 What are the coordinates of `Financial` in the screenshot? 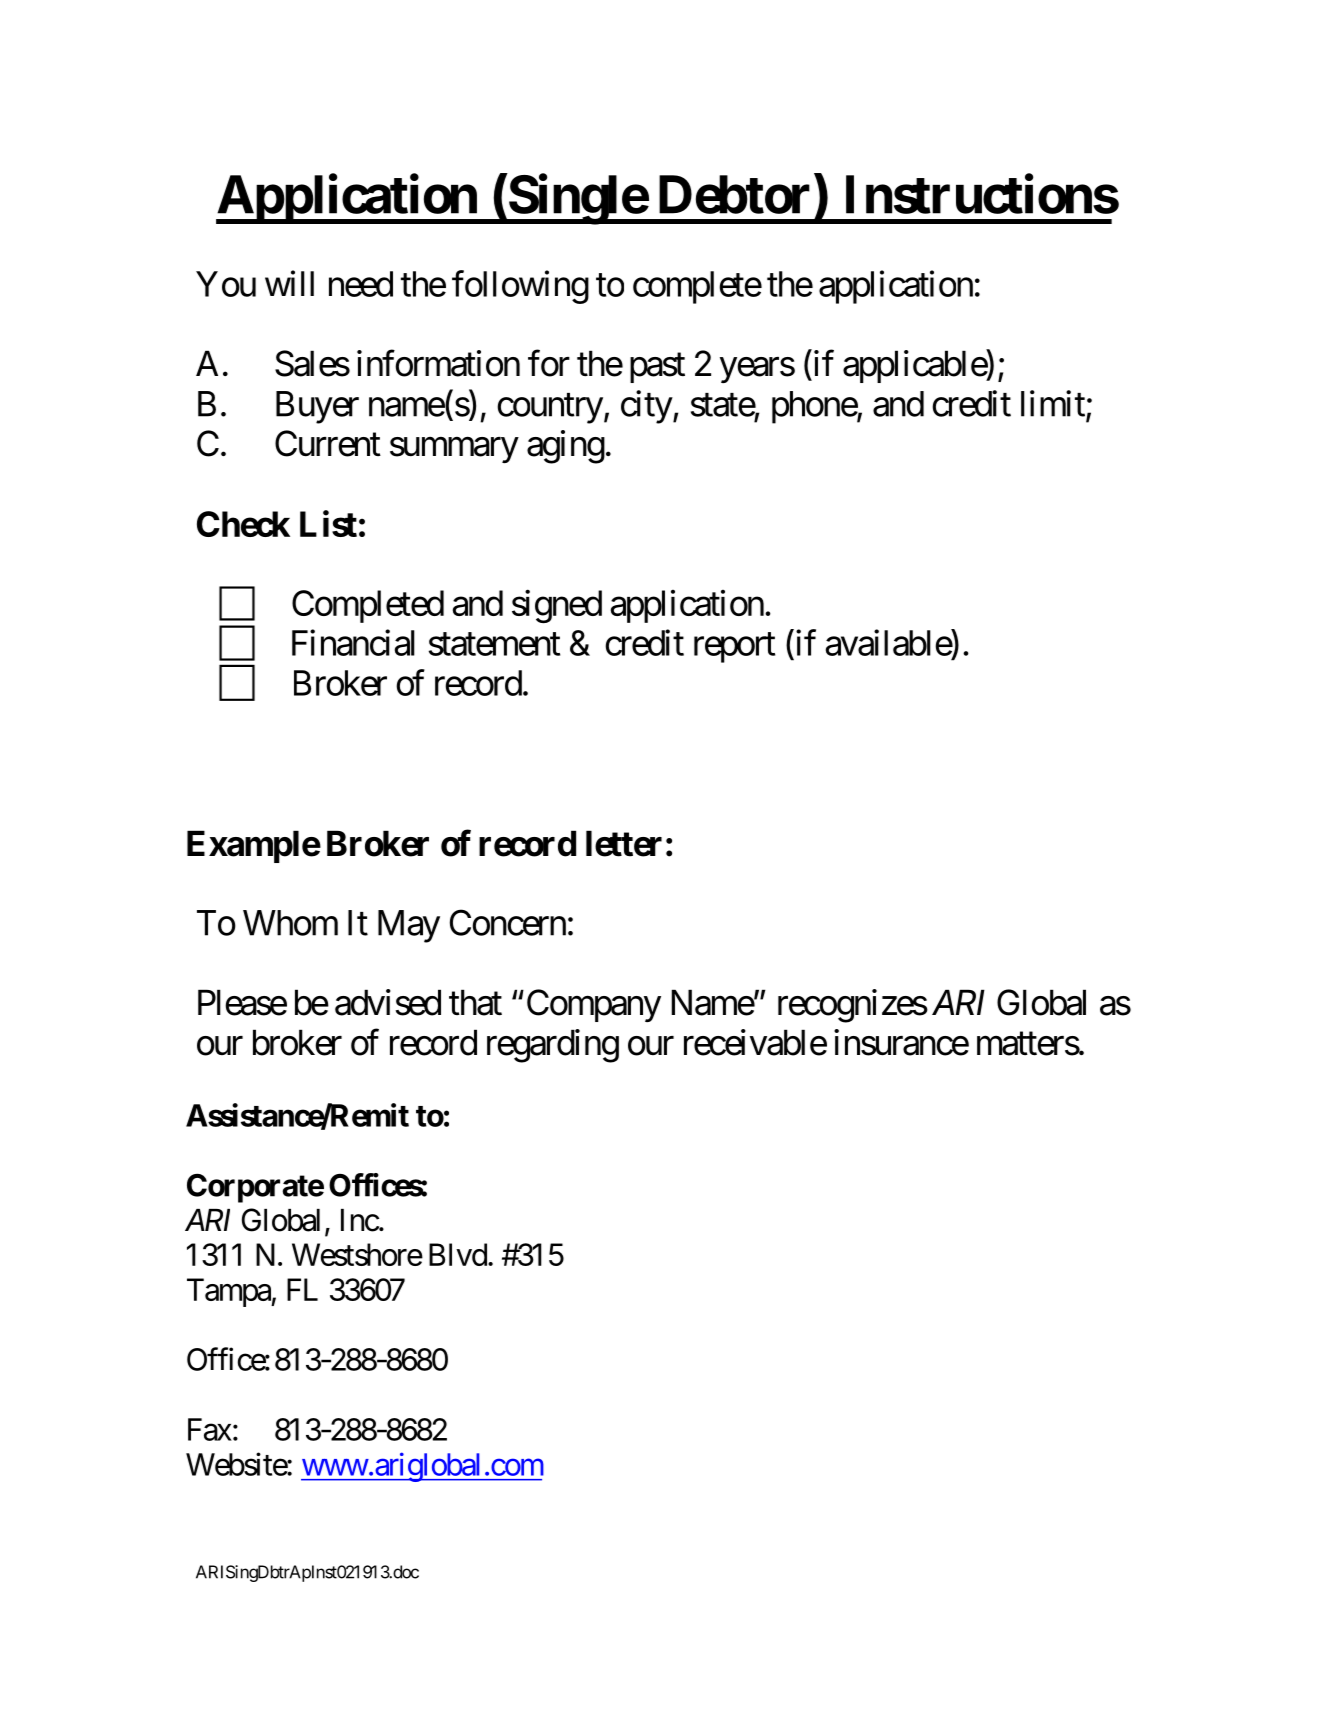 It's located at (353, 642).
